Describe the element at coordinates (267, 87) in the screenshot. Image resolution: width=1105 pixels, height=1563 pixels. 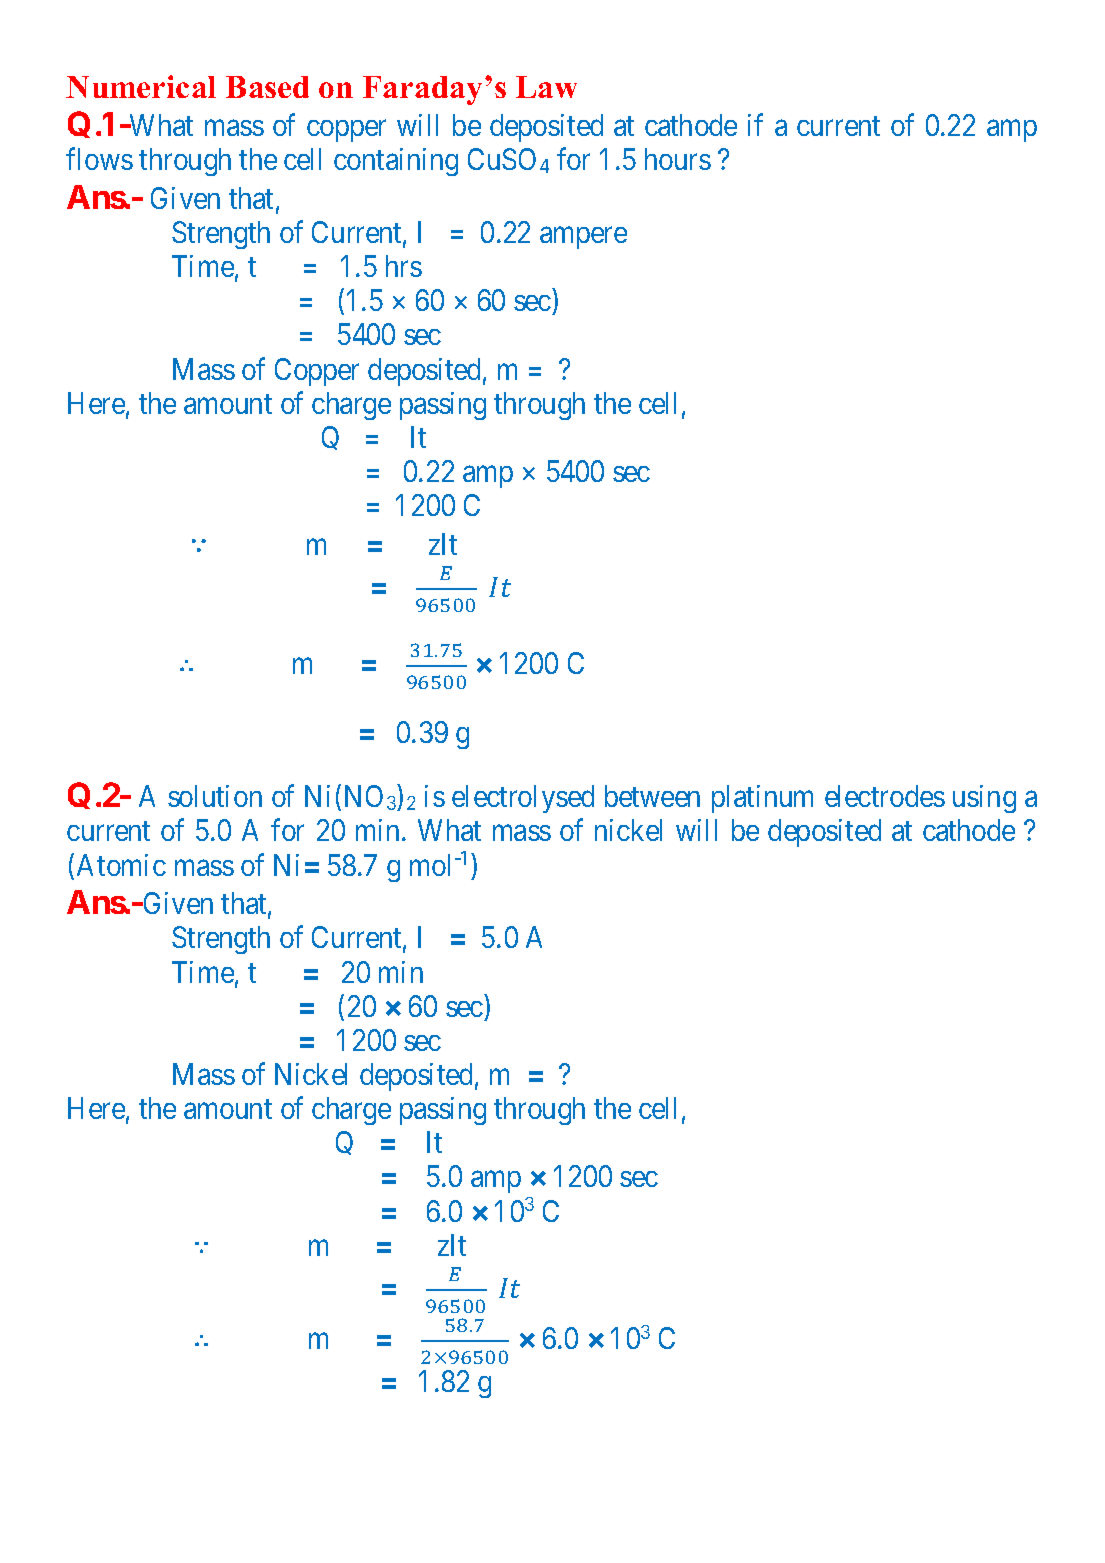
I see `Based` at that location.
